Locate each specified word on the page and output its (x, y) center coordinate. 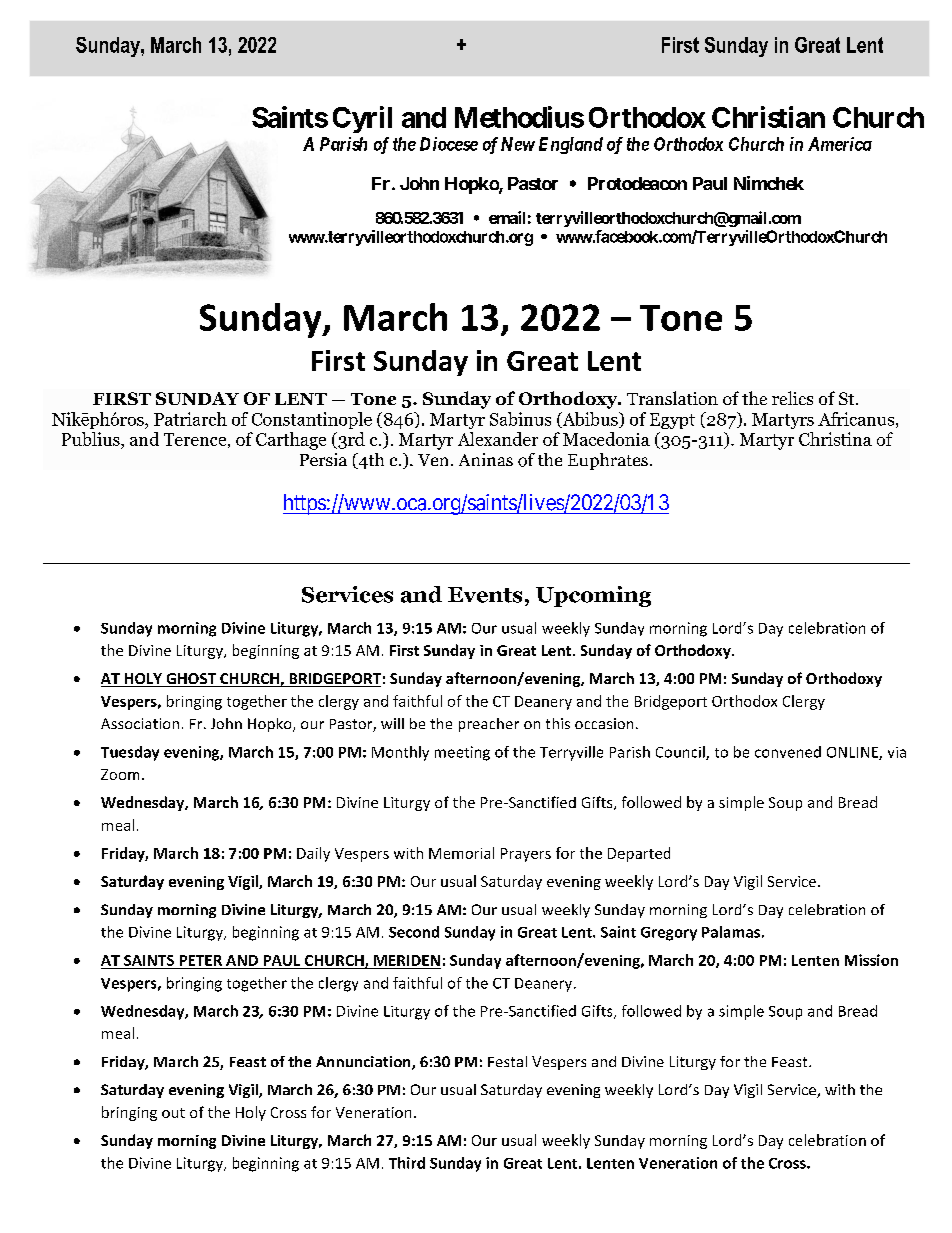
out (173, 1113)
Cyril (362, 119)
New (518, 144)
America (840, 144)
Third (407, 1163)
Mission (871, 960)
